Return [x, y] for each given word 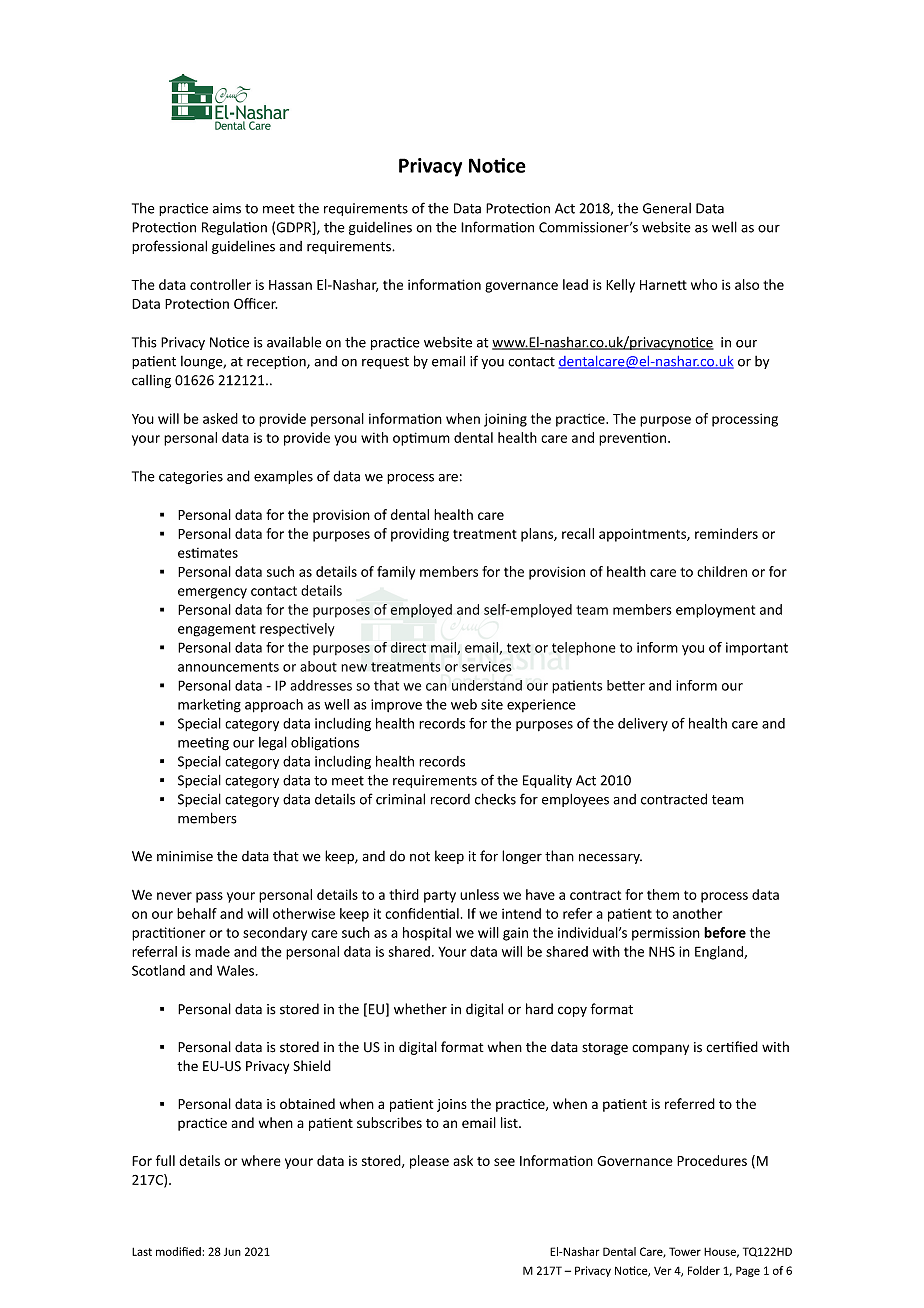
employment [715, 611]
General [667, 208]
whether [420, 1009]
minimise [185, 856]
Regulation [234, 228]
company [660, 1049]
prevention [634, 439]
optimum [421, 439]
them [663, 894]
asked [220, 418]
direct [408, 647]
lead [575, 284]
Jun [232, 1252]
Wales [235, 970]
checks [495, 799]
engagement [217, 630]
